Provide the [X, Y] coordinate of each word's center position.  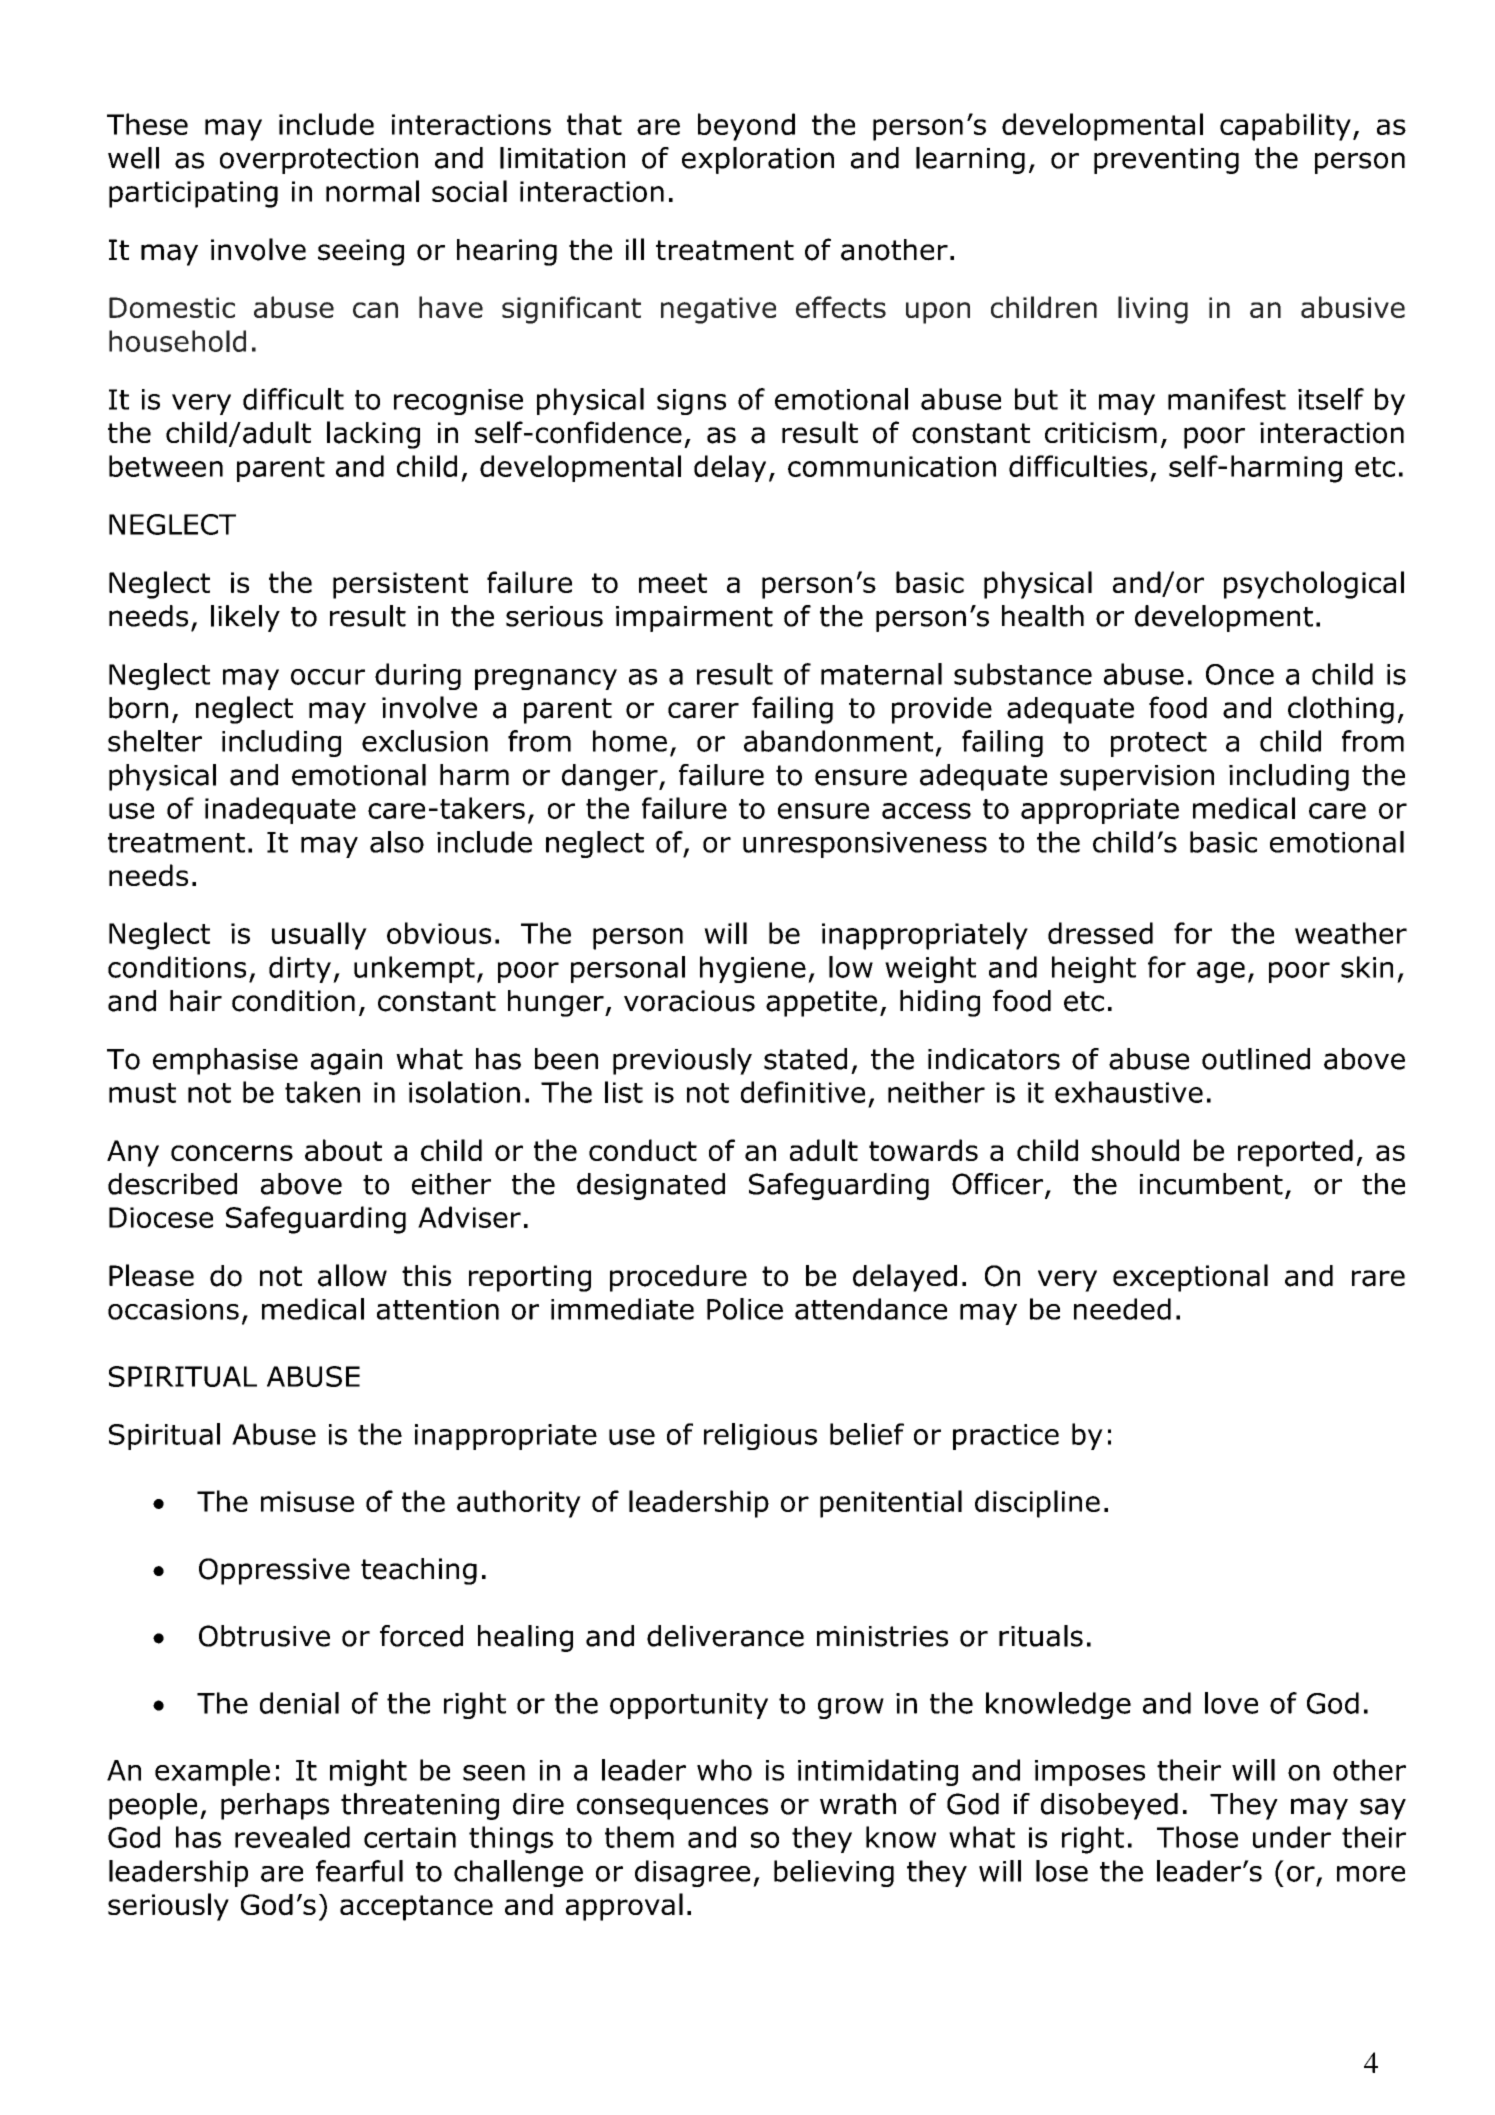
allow [352, 1275]
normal [372, 191]
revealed [292, 1837]
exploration [758, 160]
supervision [1137, 778]
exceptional [1190, 1278]
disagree [692, 1873]
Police [745, 1309]
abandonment [838, 741]
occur [328, 677]
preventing [1166, 161]
